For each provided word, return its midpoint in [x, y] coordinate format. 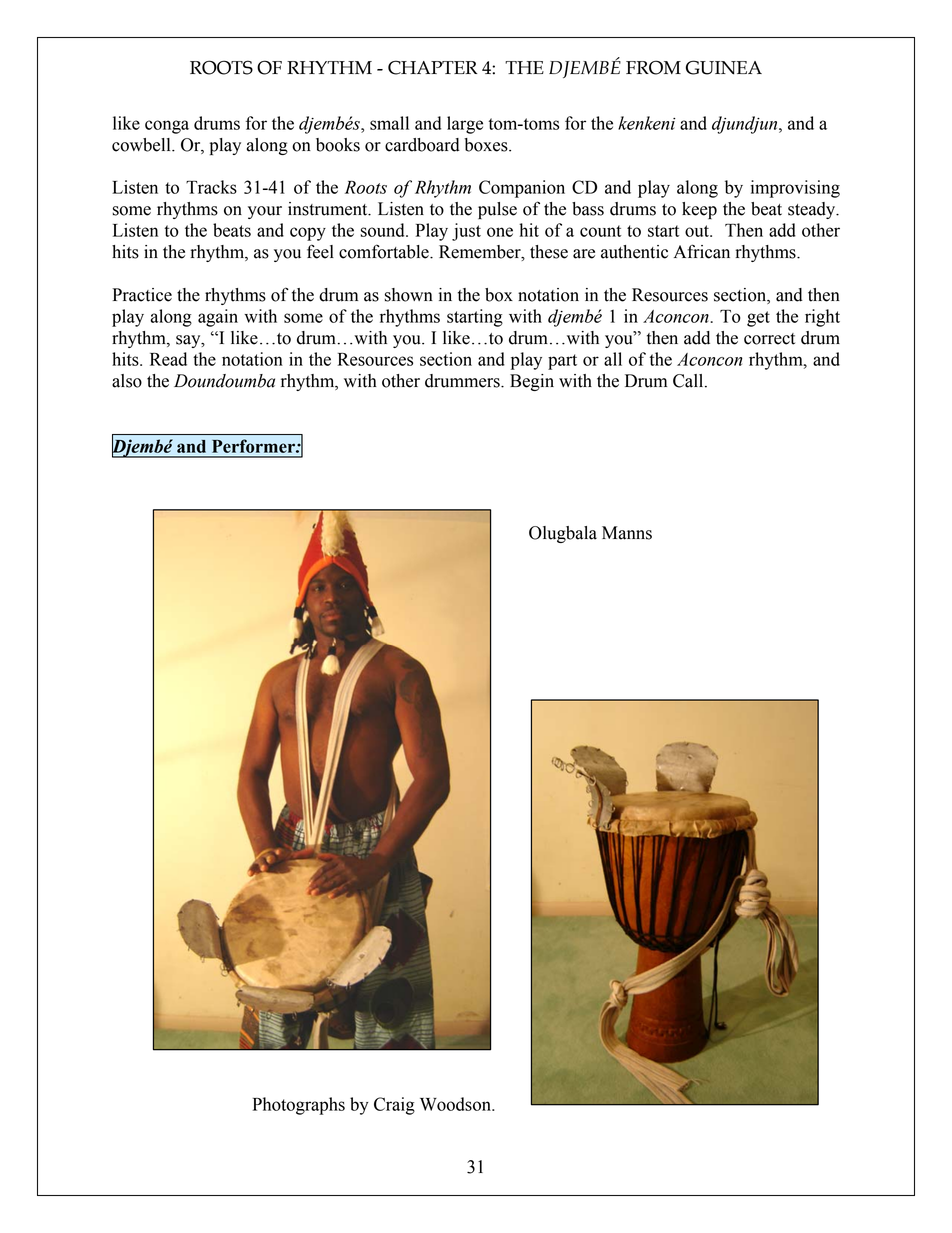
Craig [394, 1106]
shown [408, 295]
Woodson [456, 1104]
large [465, 125]
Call [689, 381]
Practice [142, 295]
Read [168, 359]
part [562, 362]
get [758, 319]
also [127, 381]
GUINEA [724, 67]
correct [769, 339]
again [218, 318]
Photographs [299, 1106]
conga [167, 127]
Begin [532, 382]
